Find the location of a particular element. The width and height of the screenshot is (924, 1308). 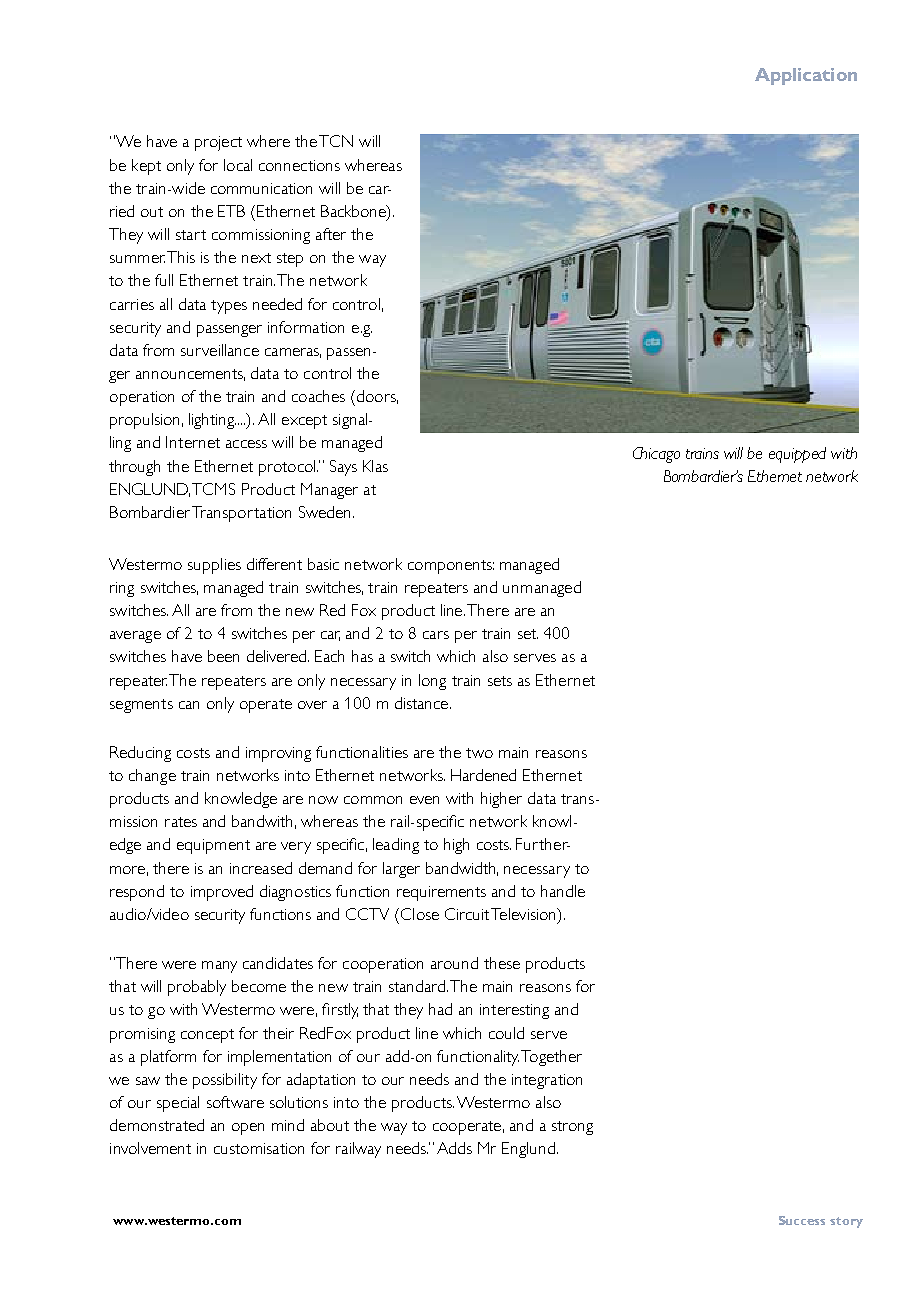

connections is located at coordinates (299, 165).
